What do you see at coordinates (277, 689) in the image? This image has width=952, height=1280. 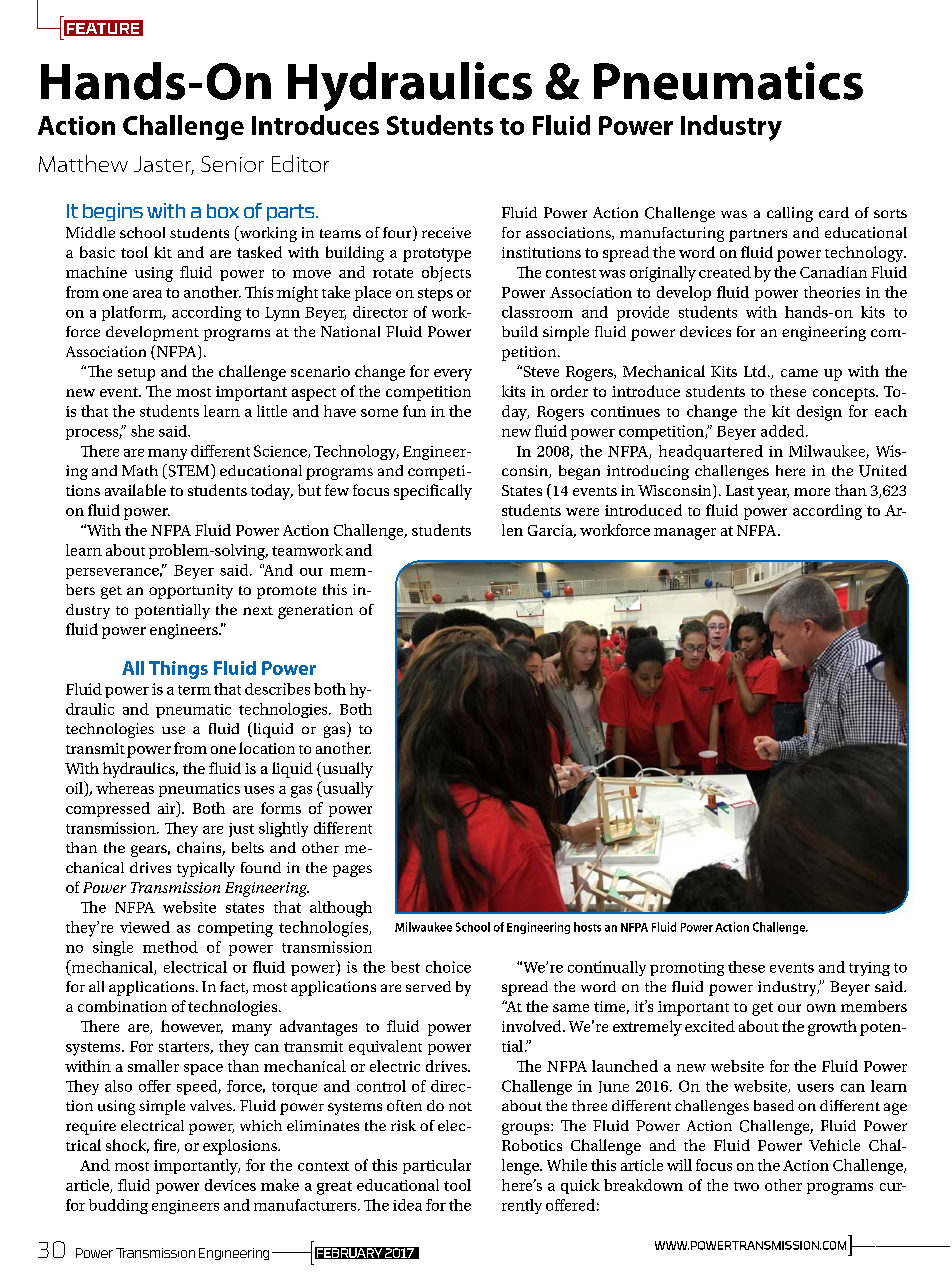 I see `describes` at bounding box center [277, 689].
